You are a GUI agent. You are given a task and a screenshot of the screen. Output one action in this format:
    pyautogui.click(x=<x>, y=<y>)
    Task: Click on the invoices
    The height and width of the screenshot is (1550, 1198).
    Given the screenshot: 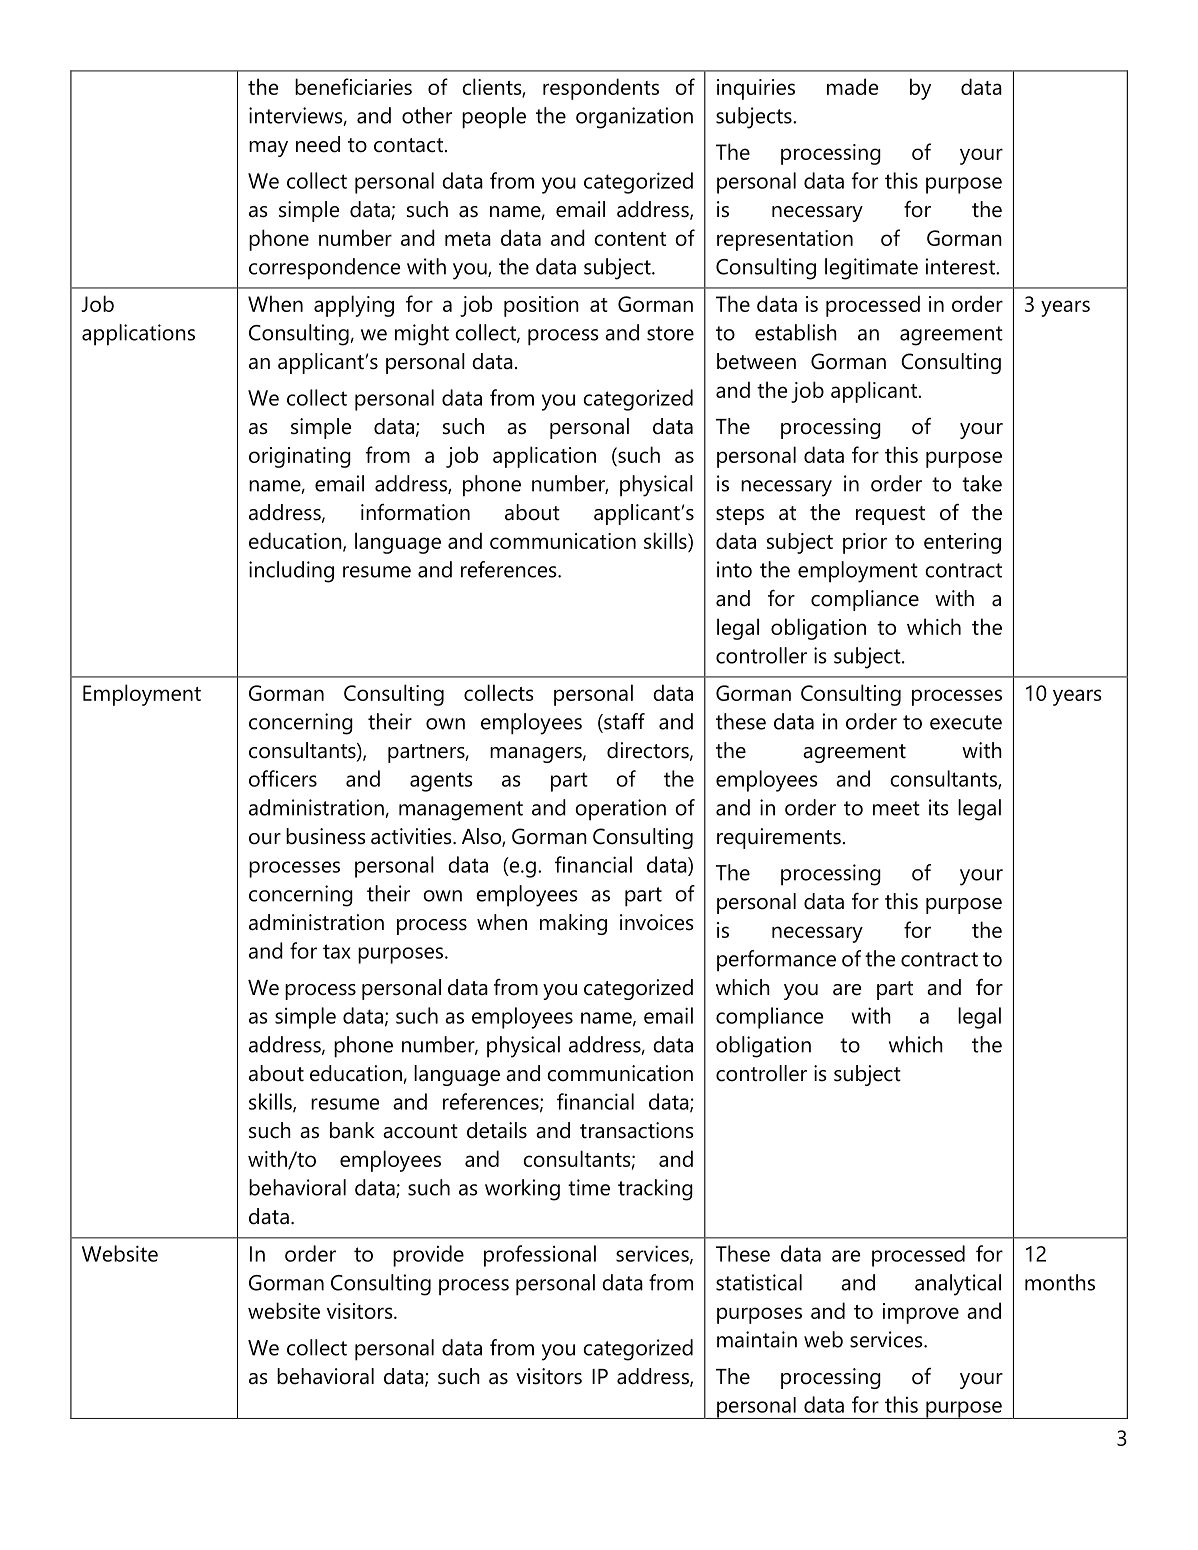 What is the action you would take?
    pyautogui.click(x=657, y=922)
